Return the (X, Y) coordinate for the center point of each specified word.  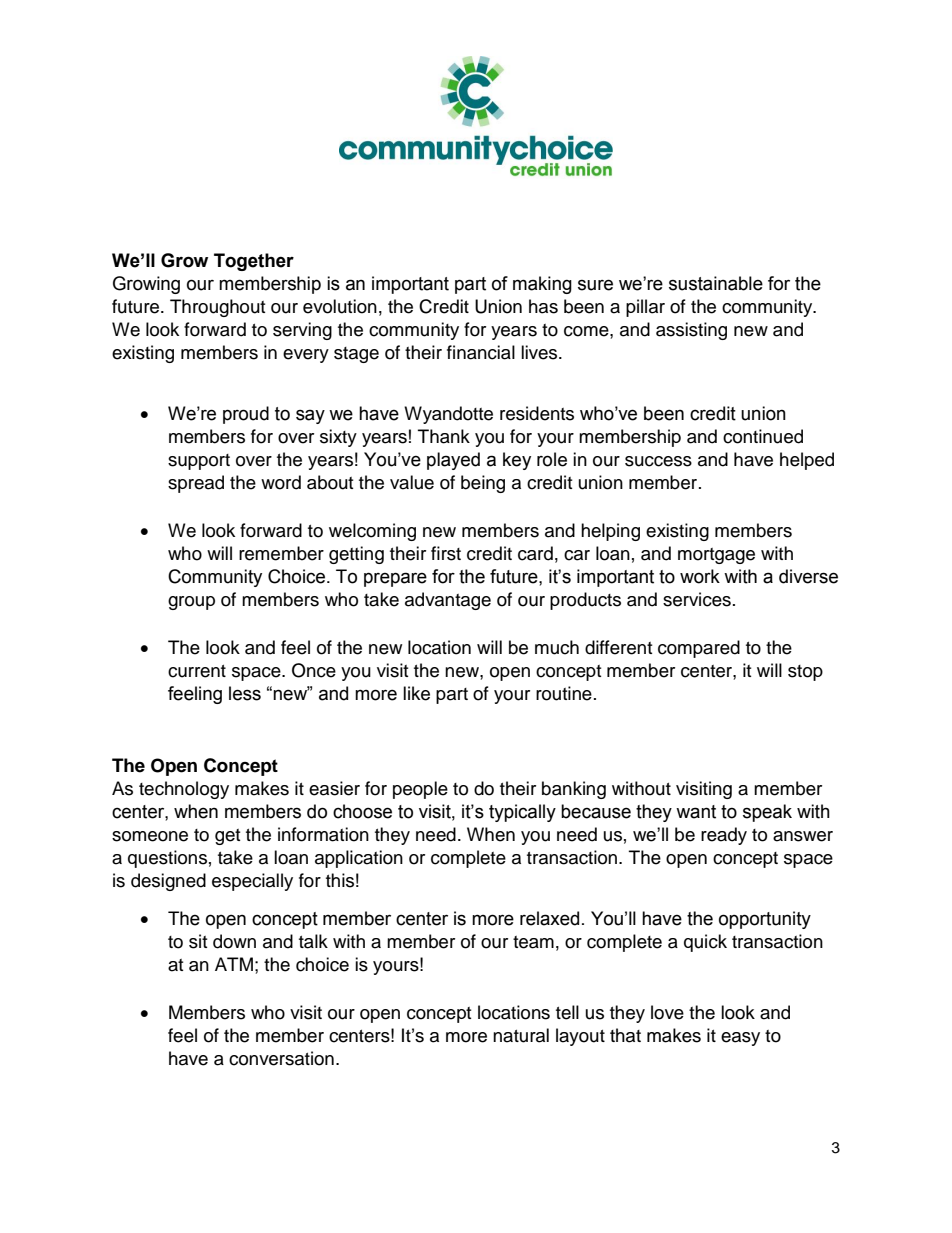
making (542, 285)
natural (521, 1035)
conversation (281, 1058)
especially (252, 882)
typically (522, 813)
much (557, 647)
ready (724, 836)
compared (699, 649)
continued (763, 436)
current (197, 671)
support (199, 462)
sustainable (716, 283)
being (483, 484)
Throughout (217, 308)
